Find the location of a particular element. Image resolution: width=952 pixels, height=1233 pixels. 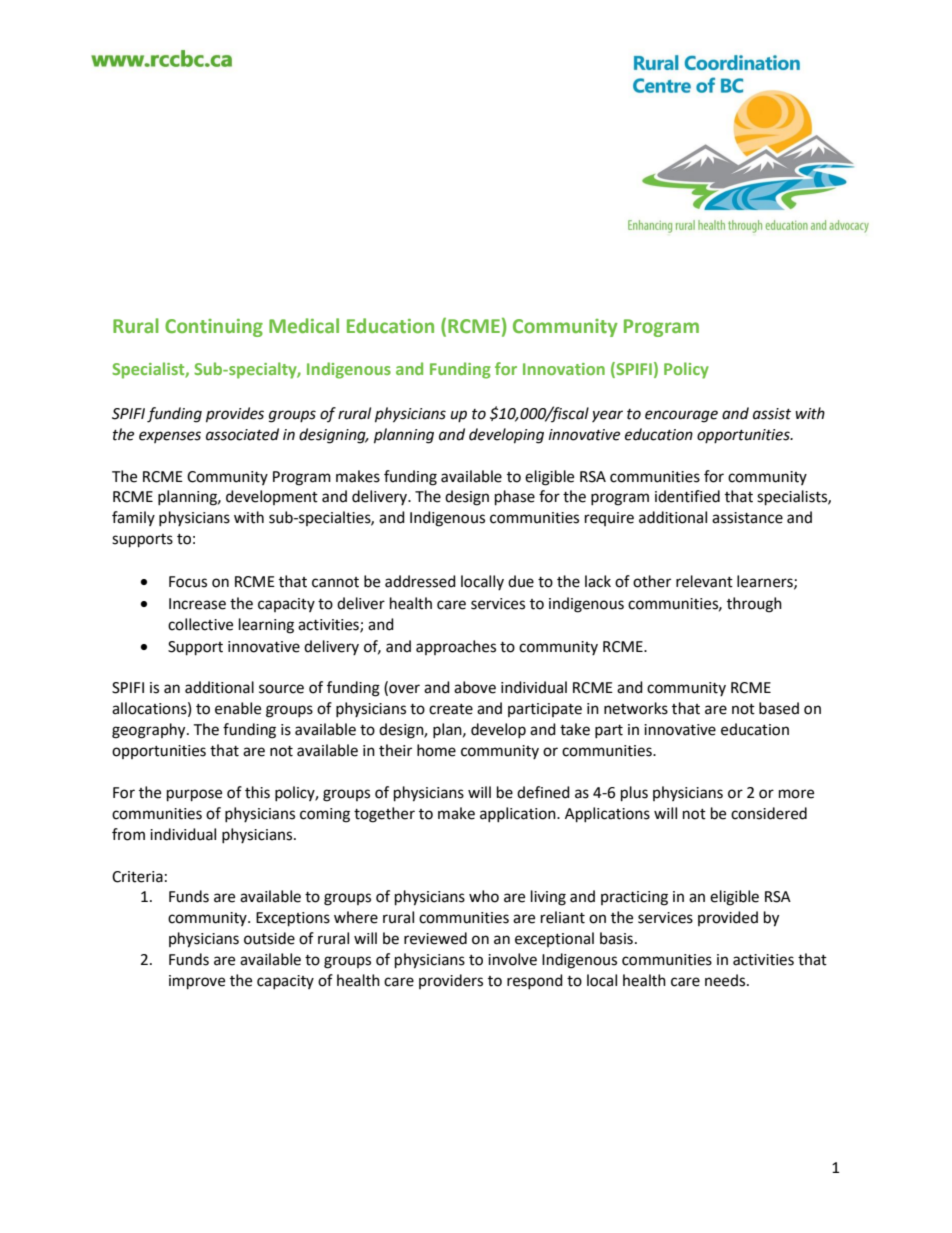

through is located at coordinates (754, 605).
